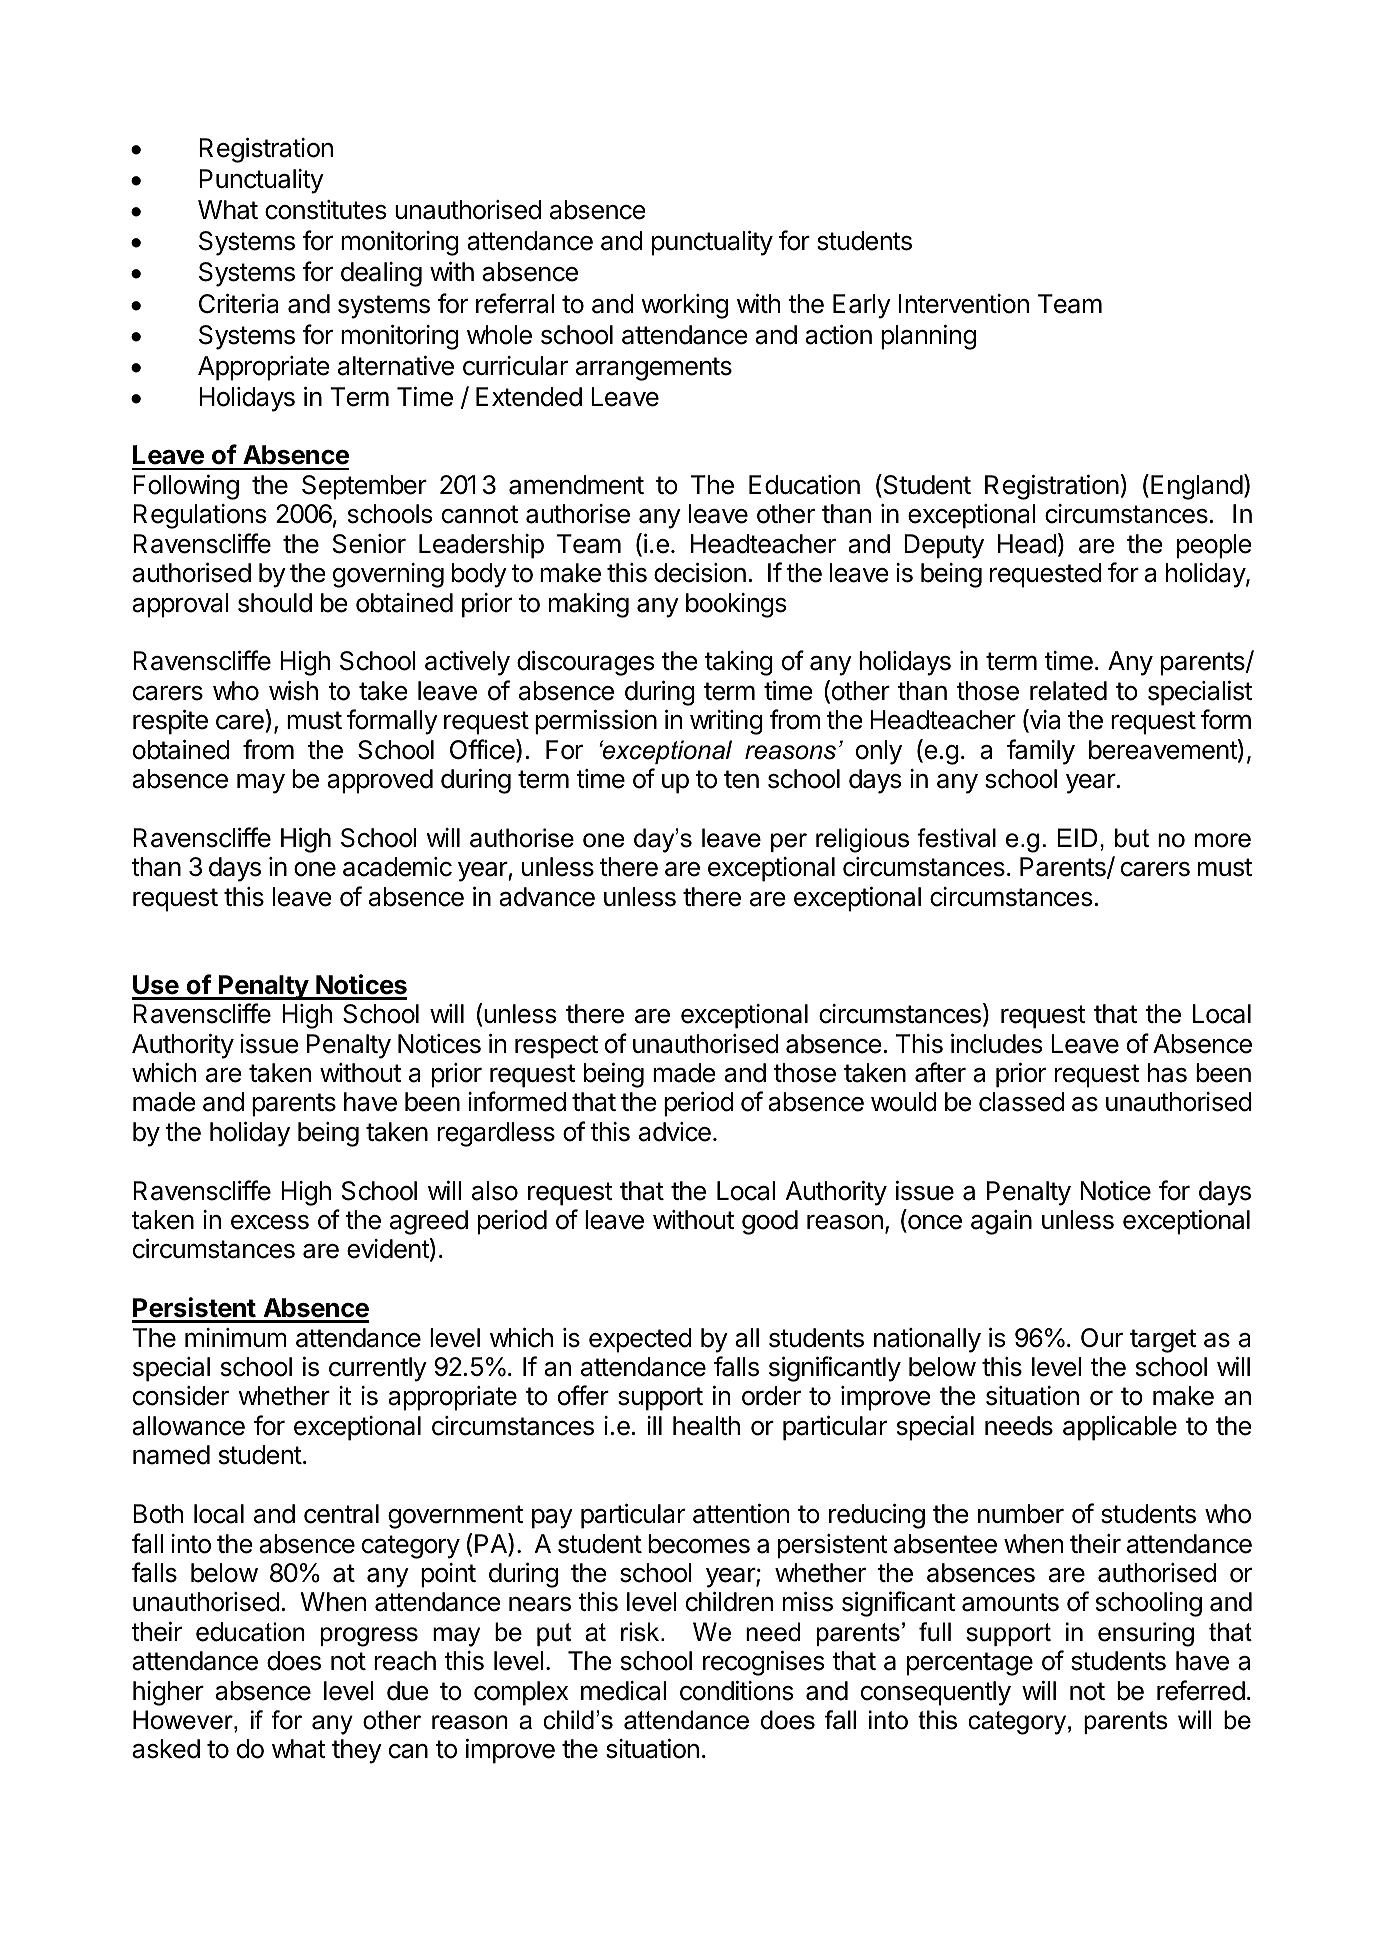  I want to click on Intervention, so click(963, 304).
